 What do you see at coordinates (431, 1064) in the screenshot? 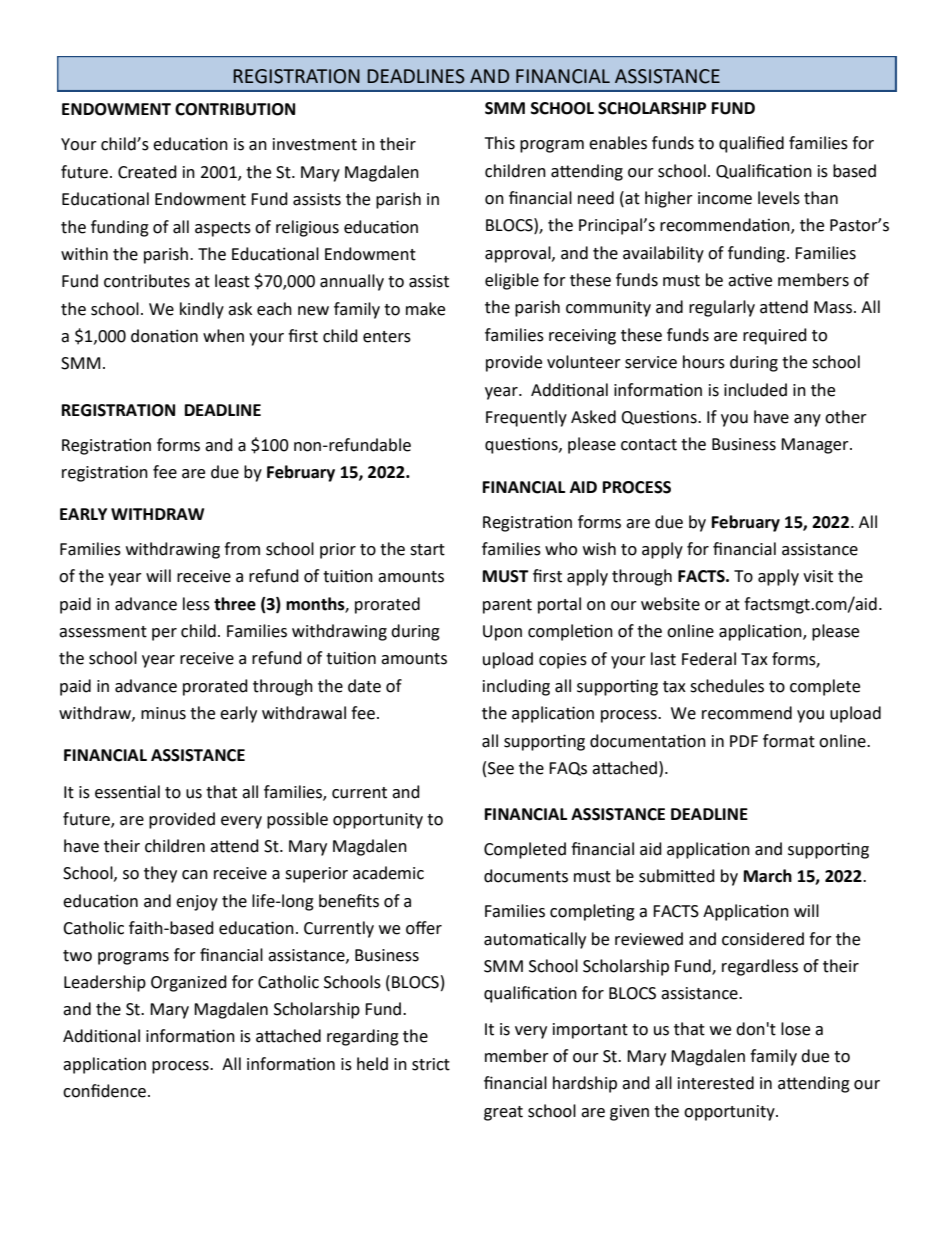
I see `strict` at bounding box center [431, 1064].
